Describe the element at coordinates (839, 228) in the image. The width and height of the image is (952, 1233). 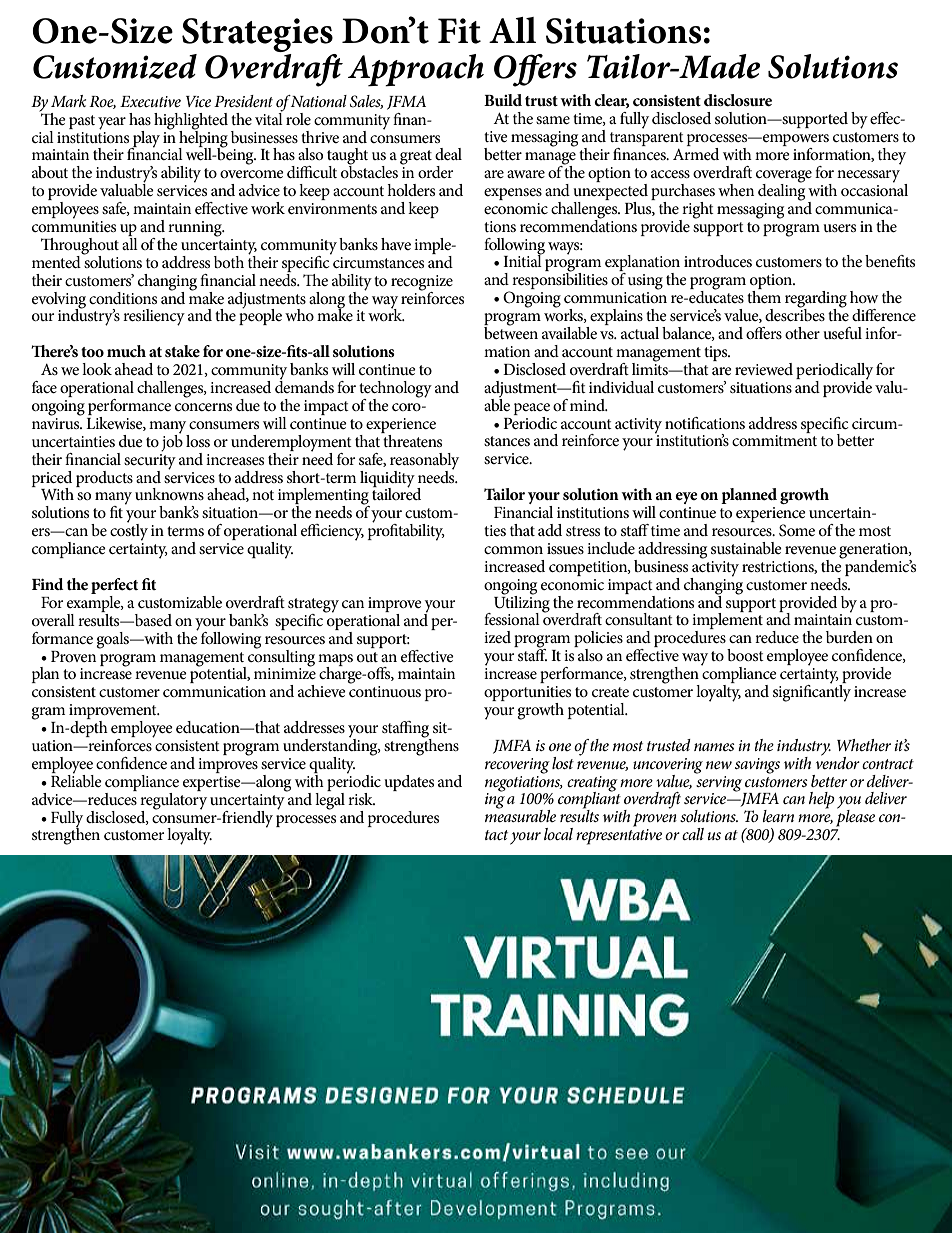
I see `users` at that location.
